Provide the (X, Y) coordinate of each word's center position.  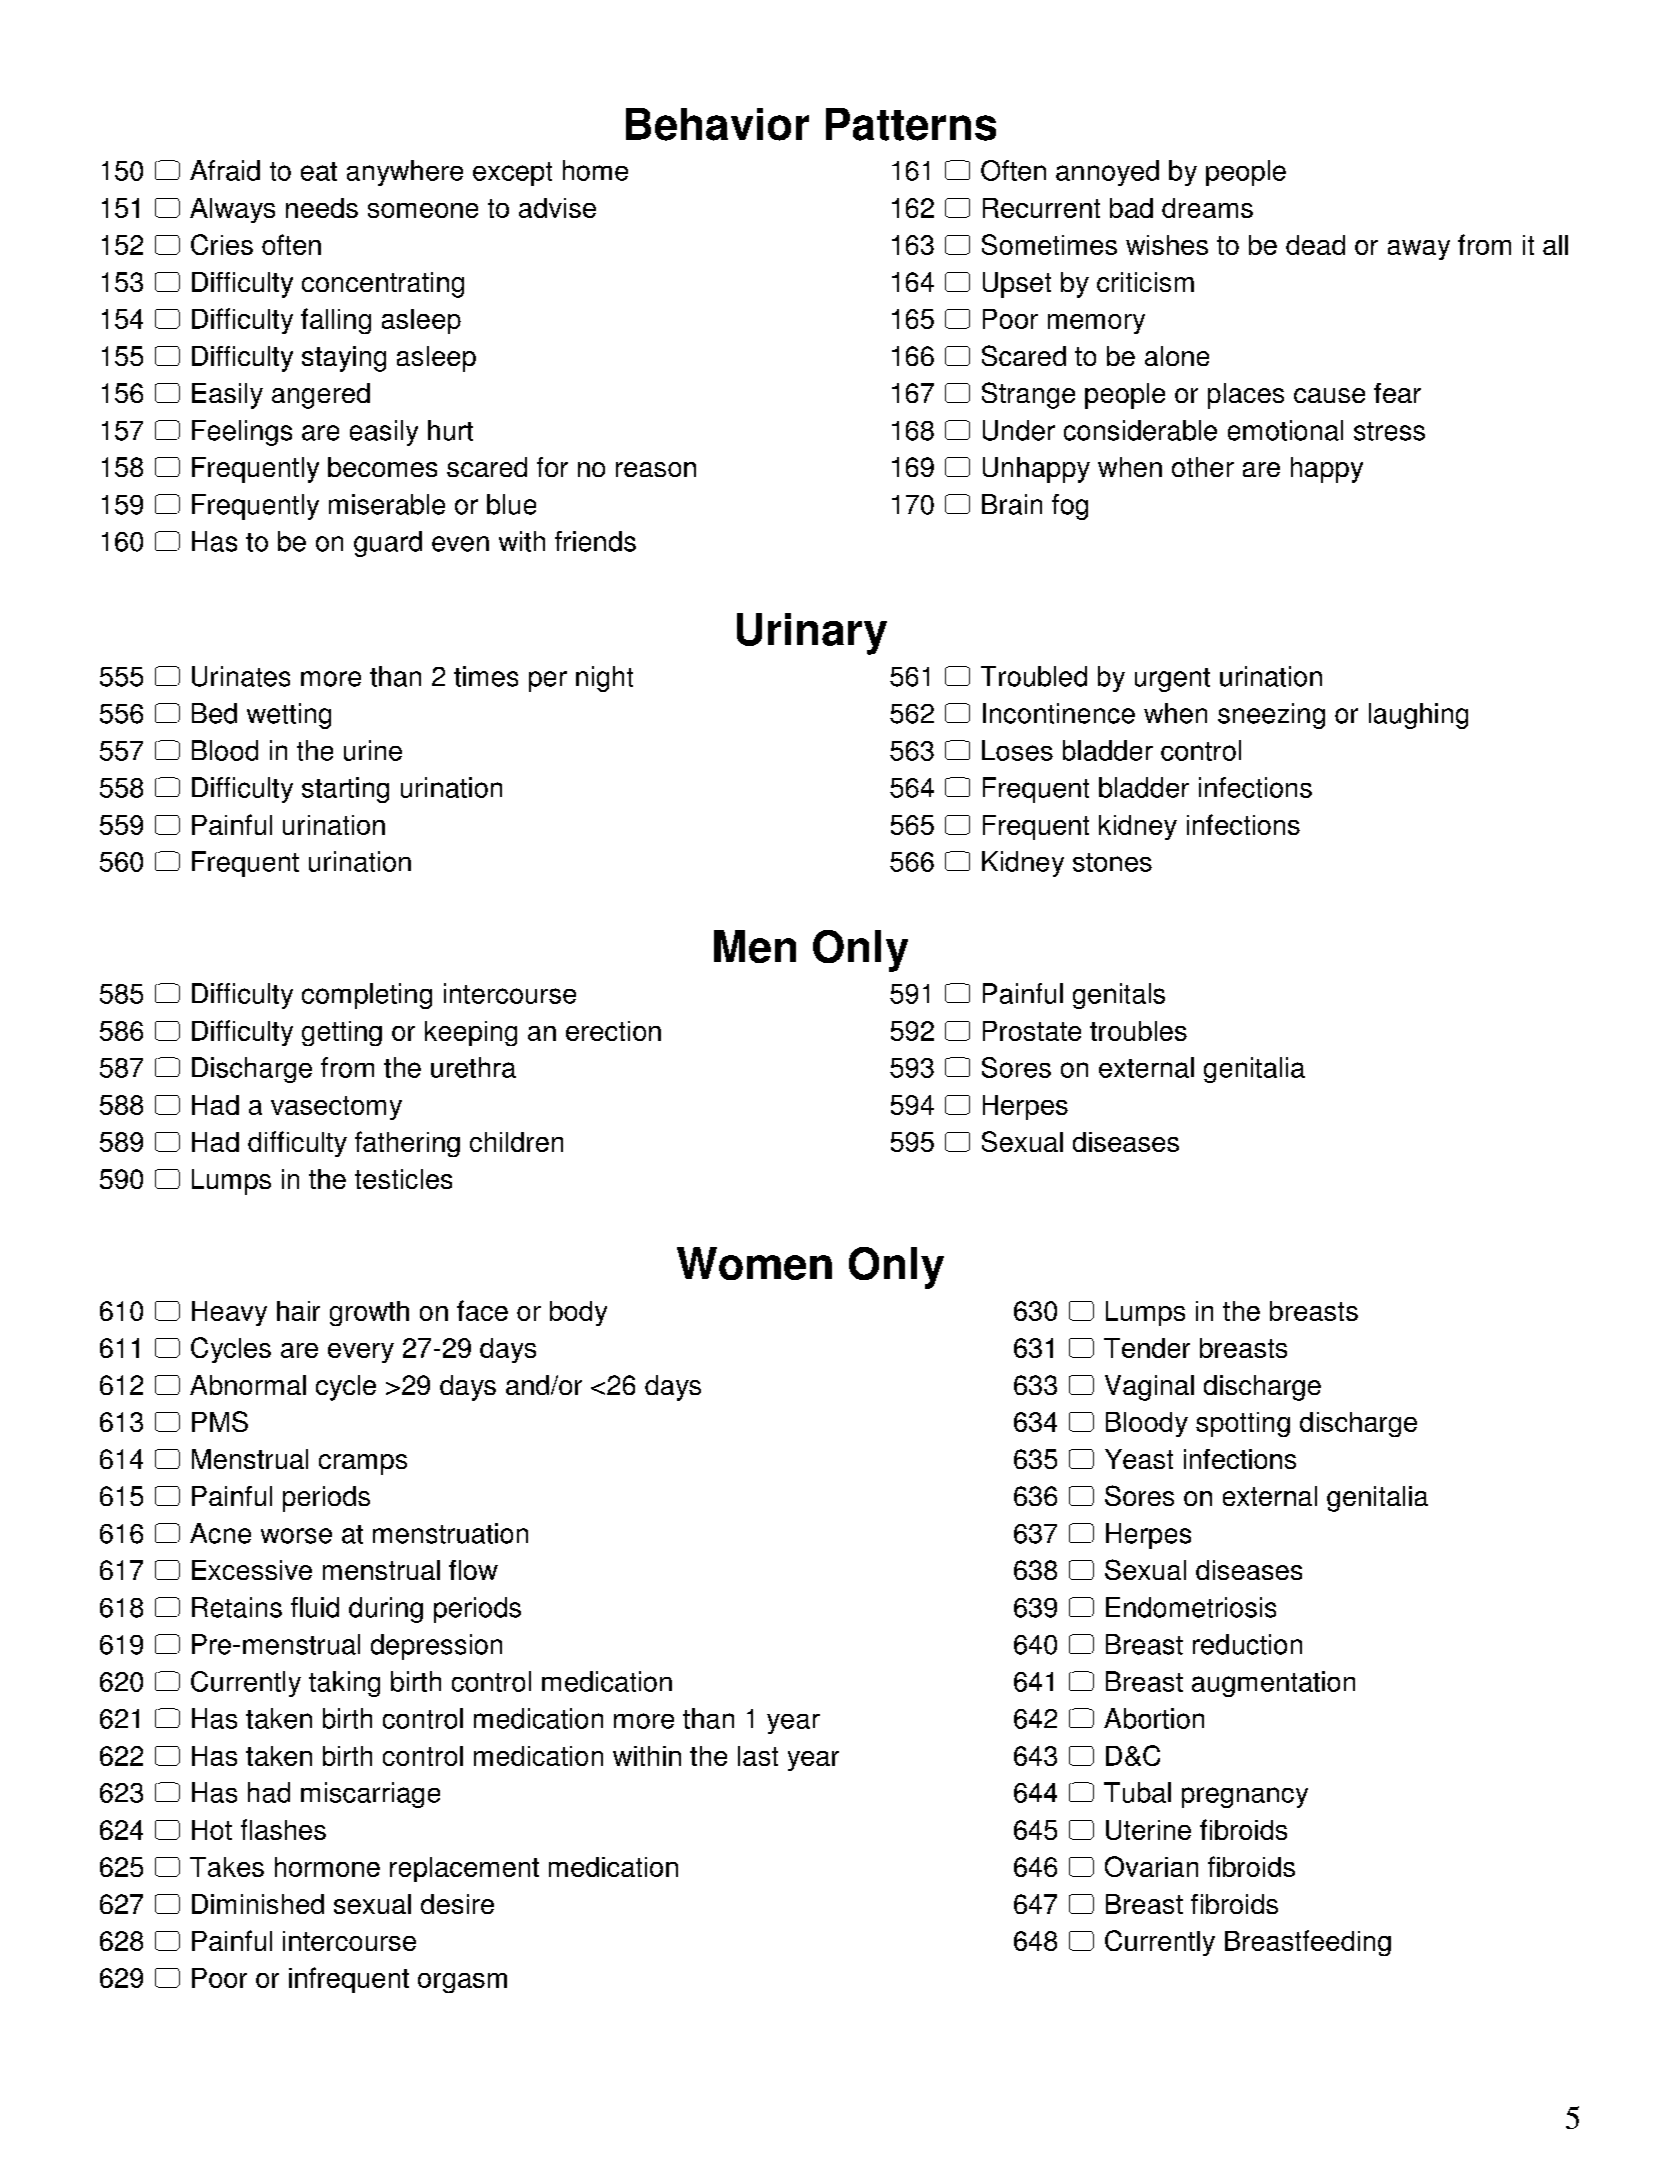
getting (342, 1033)
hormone (327, 1867)
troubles (1138, 1031)
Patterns (911, 124)
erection (613, 1031)
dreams (1207, 208)
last (758, 1756)
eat (319, 171)
